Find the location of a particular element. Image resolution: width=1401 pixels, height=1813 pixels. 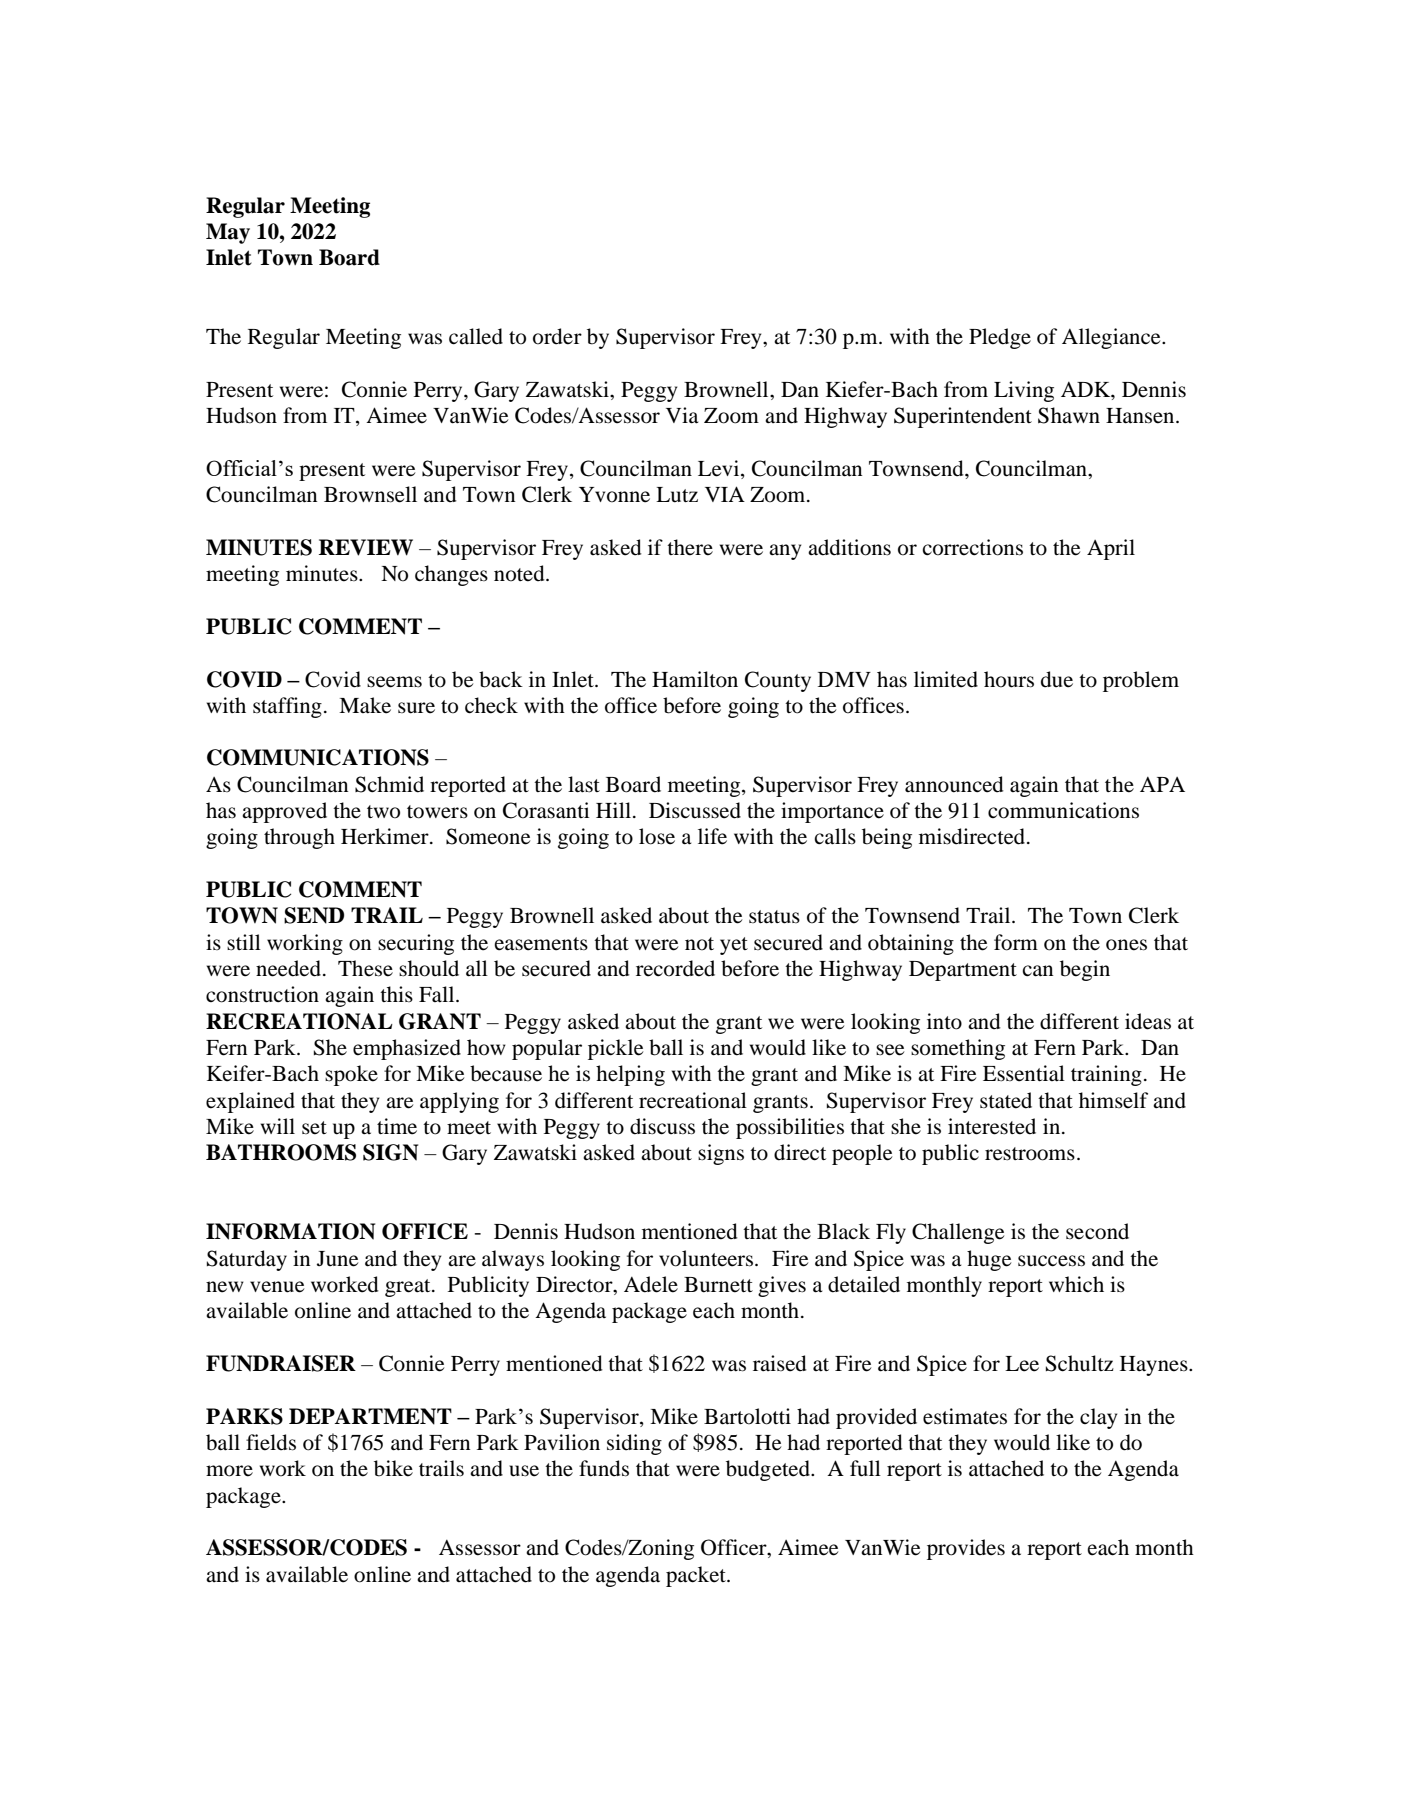

order is located at coordinates (557, 336).
